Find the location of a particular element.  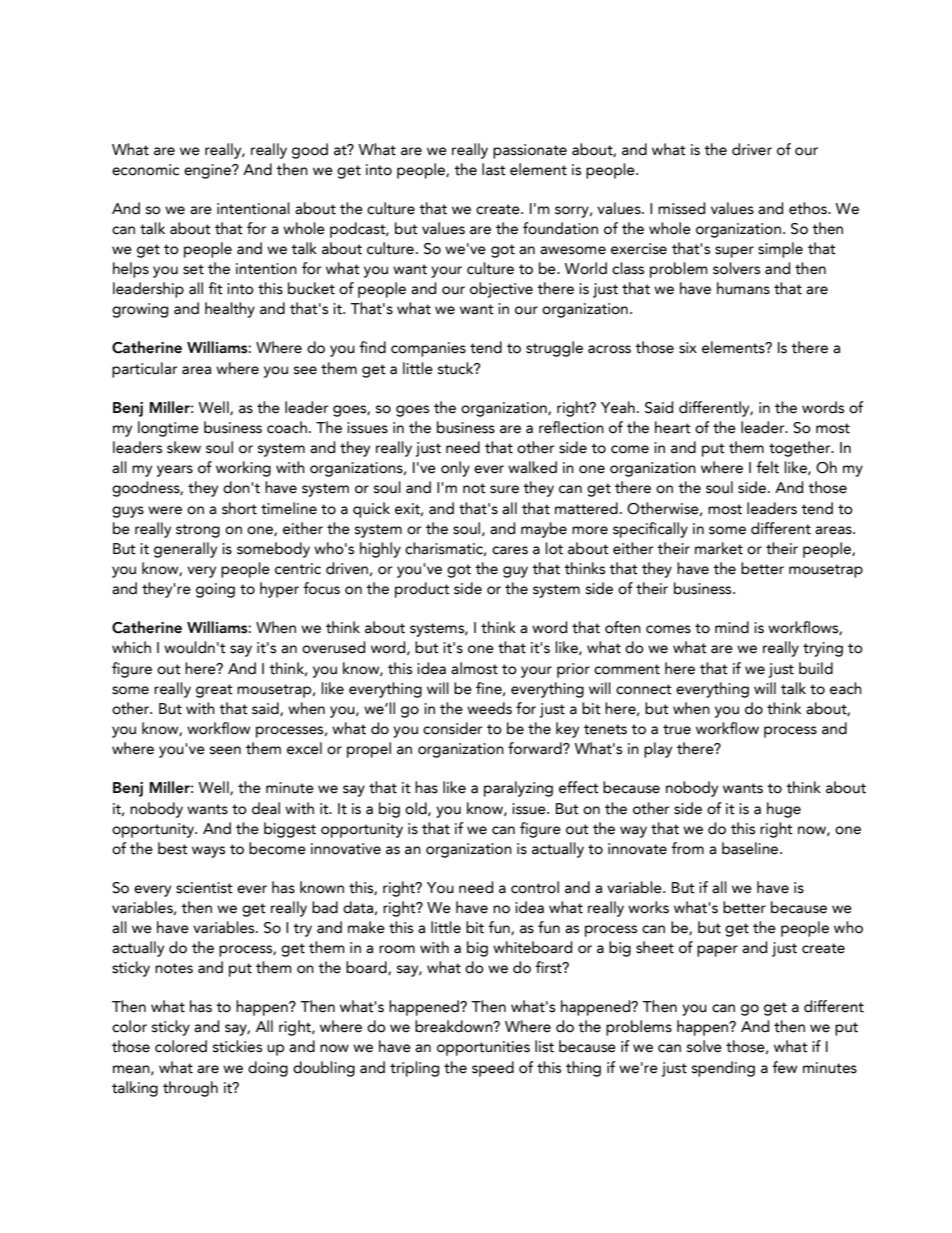

mind is located at coordinates (732, 627).
